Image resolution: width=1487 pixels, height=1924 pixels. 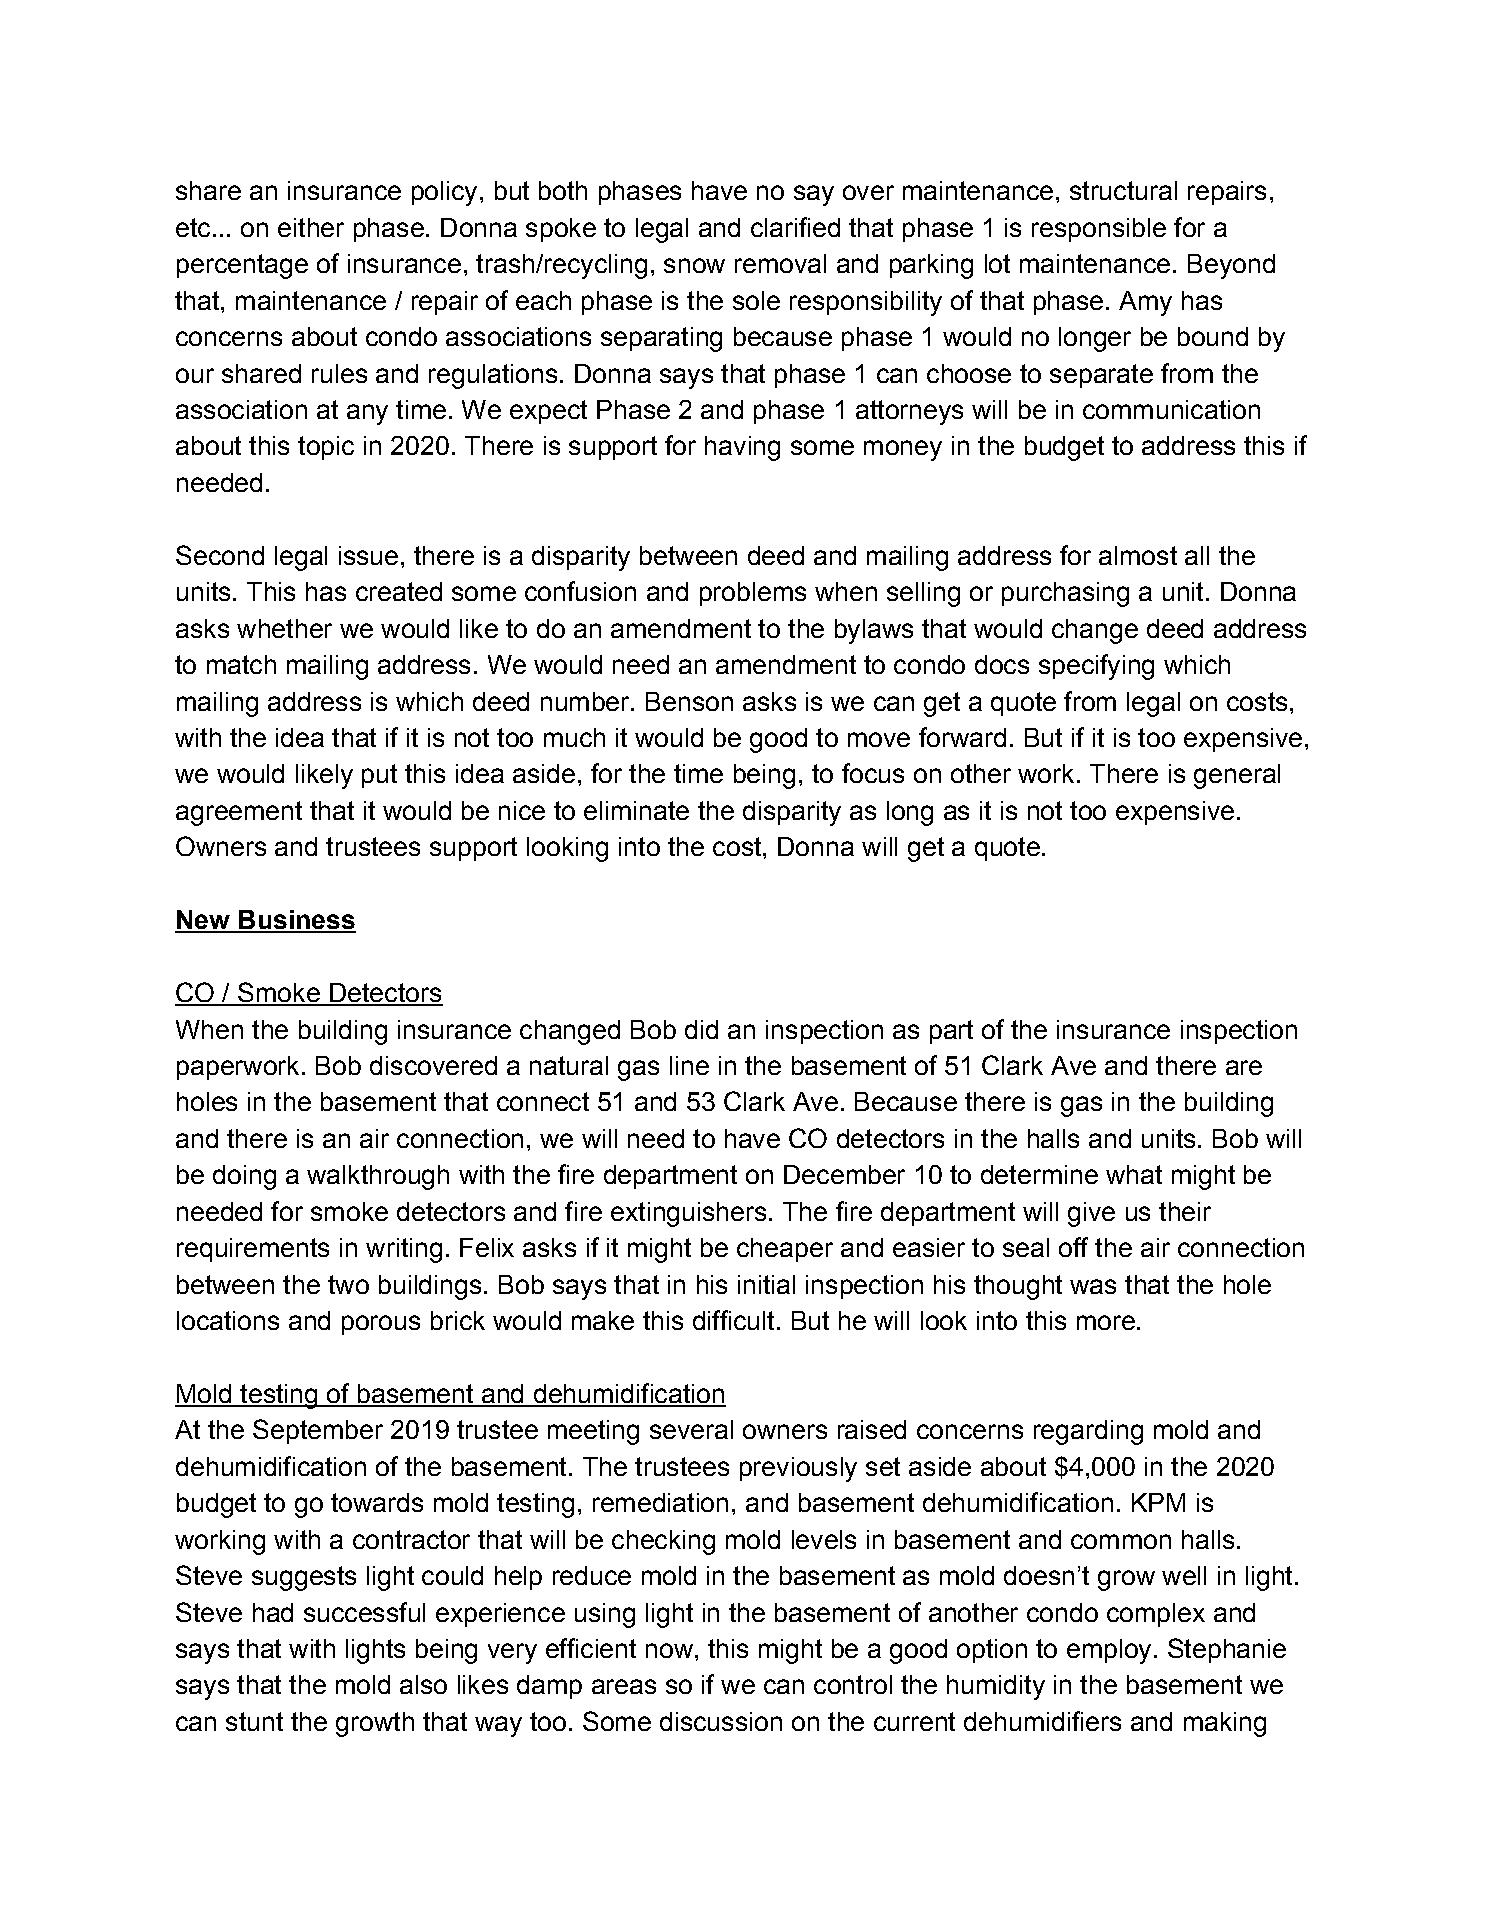 I want to click on employ, so click(x=1109, y=1651).
